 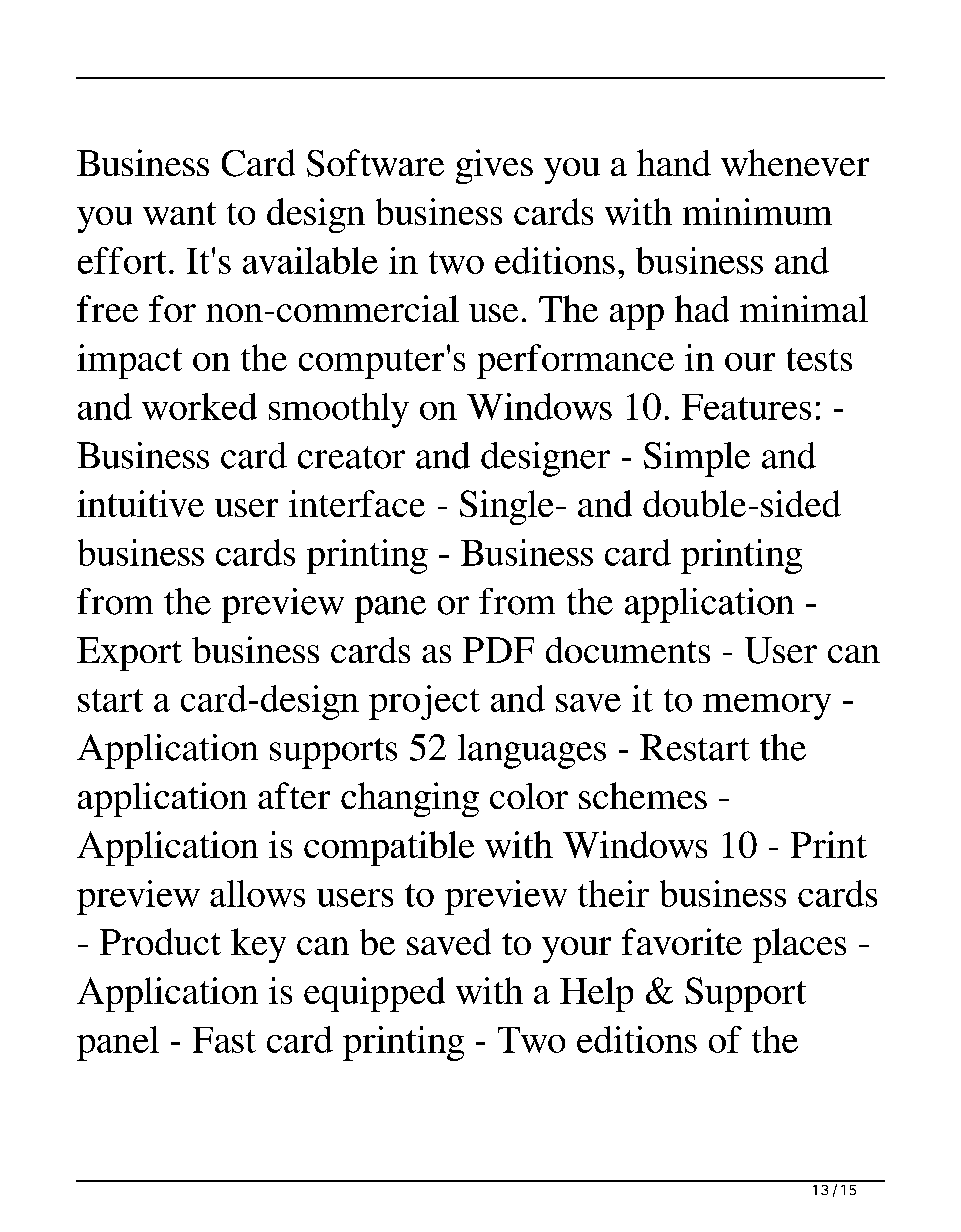 I want to click on Simple, so click(x=697, y=459).
